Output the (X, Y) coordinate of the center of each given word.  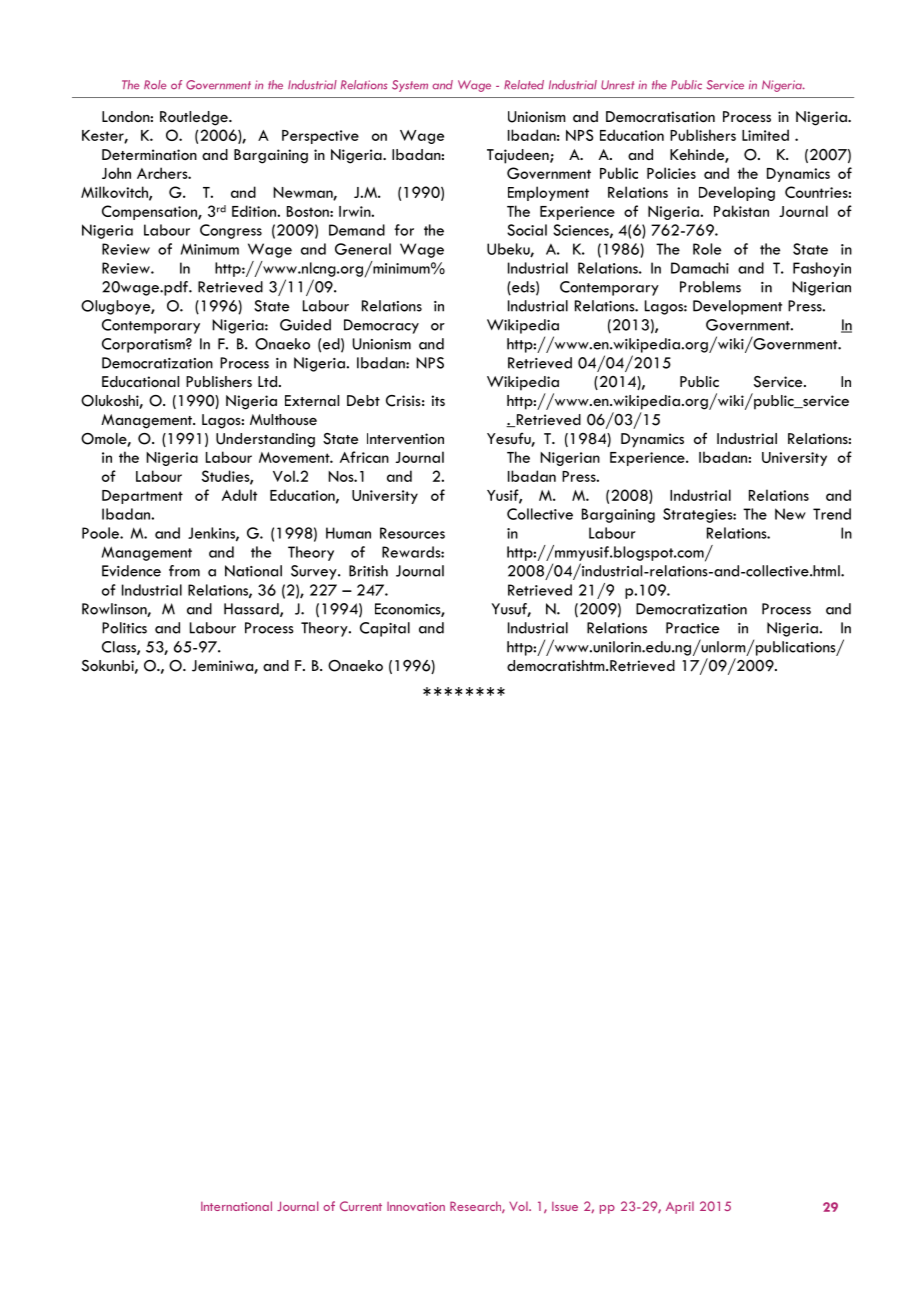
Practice (693, 628)
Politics (124, 628)
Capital (385, 629)
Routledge (195, 118)
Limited (765, 135)
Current (361, 1206)
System (410, 86)
